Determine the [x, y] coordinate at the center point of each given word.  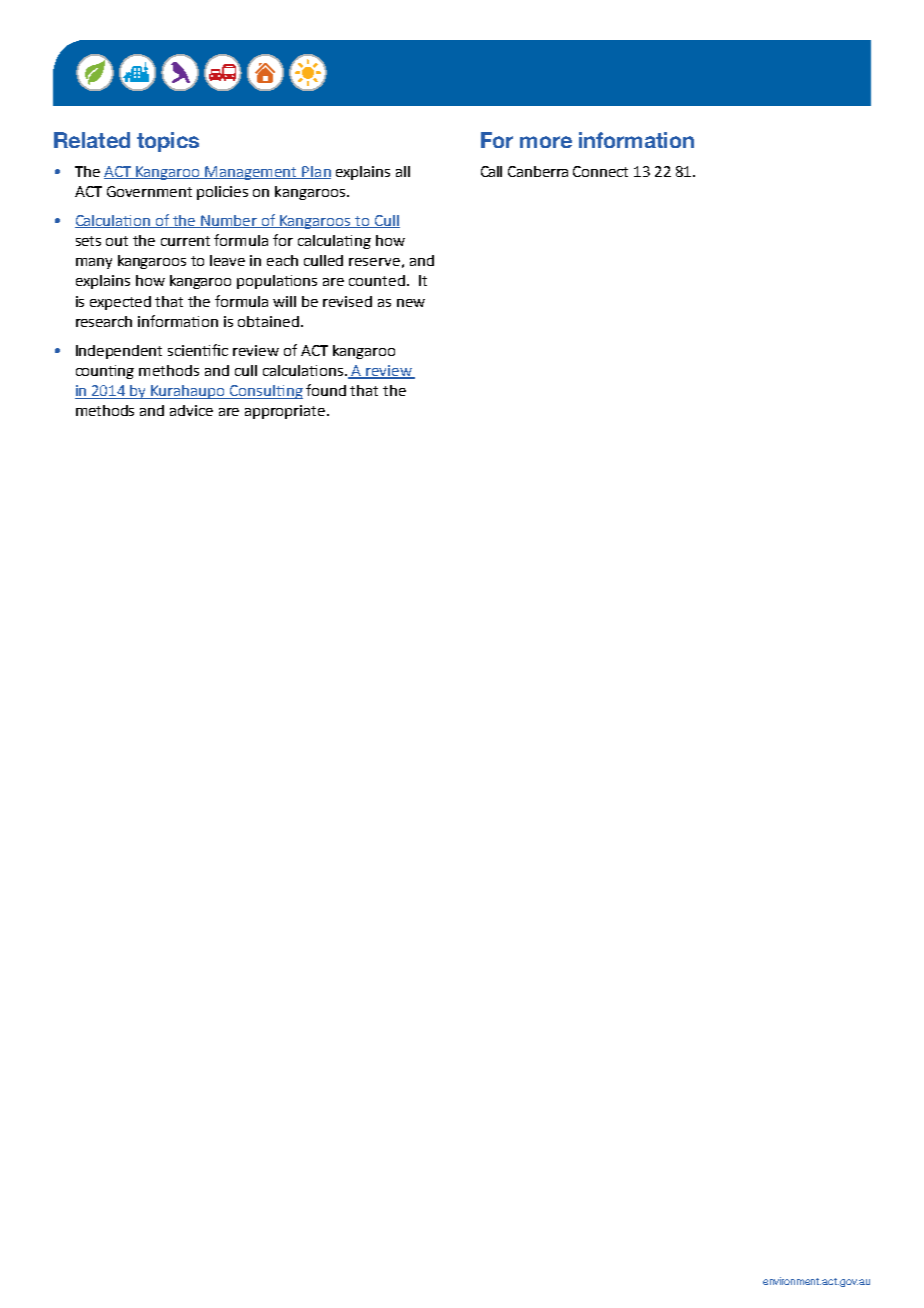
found [326, 390]
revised [347, 301]
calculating [334, 242]
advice [191, 410]
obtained [268, 321]
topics [168, 142]
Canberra [538, 171]
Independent [119, 352]
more [546, 142]
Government [149, 191]
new [411, 303]
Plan [316, 172]
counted [377, 280]
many [94, 263]
